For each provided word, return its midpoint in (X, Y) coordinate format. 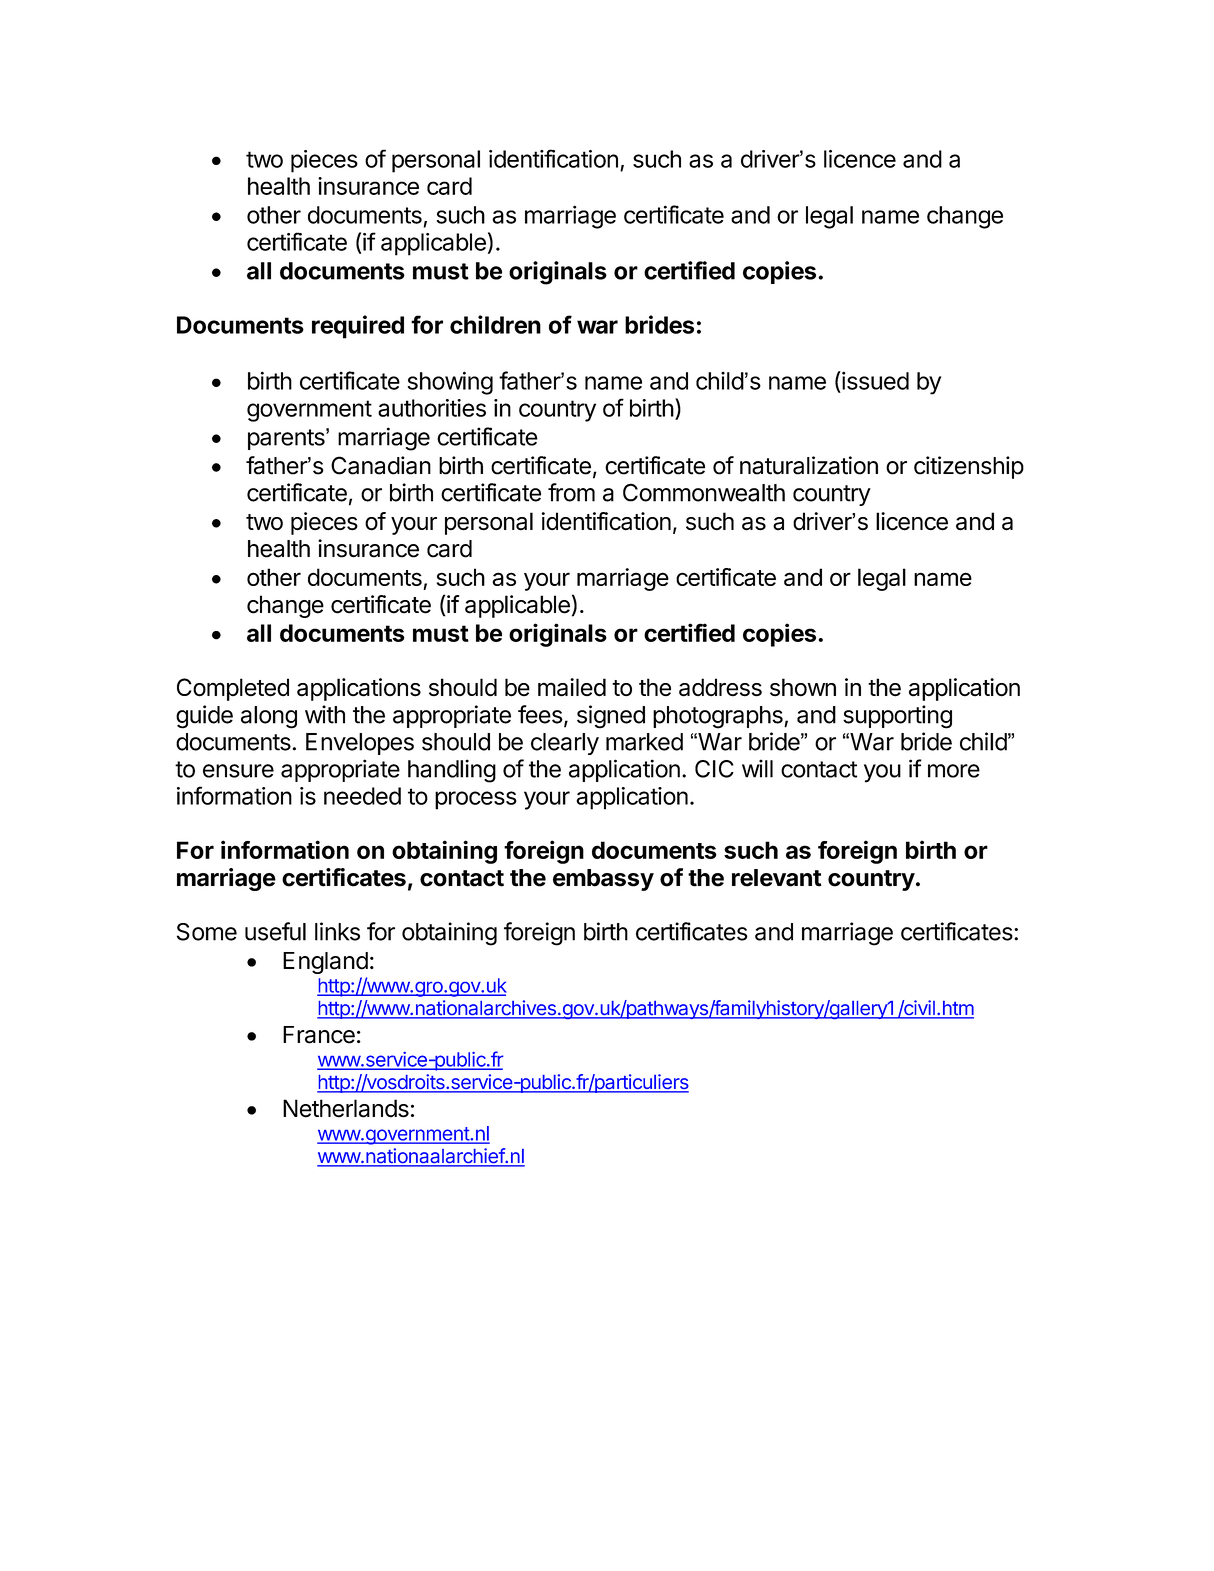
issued (874, 380)
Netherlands (346, 1108)
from (571, 492)
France (319, 1035)
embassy (603, 880)
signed (611, 717)
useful (275, 931)
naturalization (809, 465)
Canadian (381, 465)
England (325, 963)
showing (450, 383)
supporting (897, 717)
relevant (777, 878)
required (358, 327)
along (269, 717)
